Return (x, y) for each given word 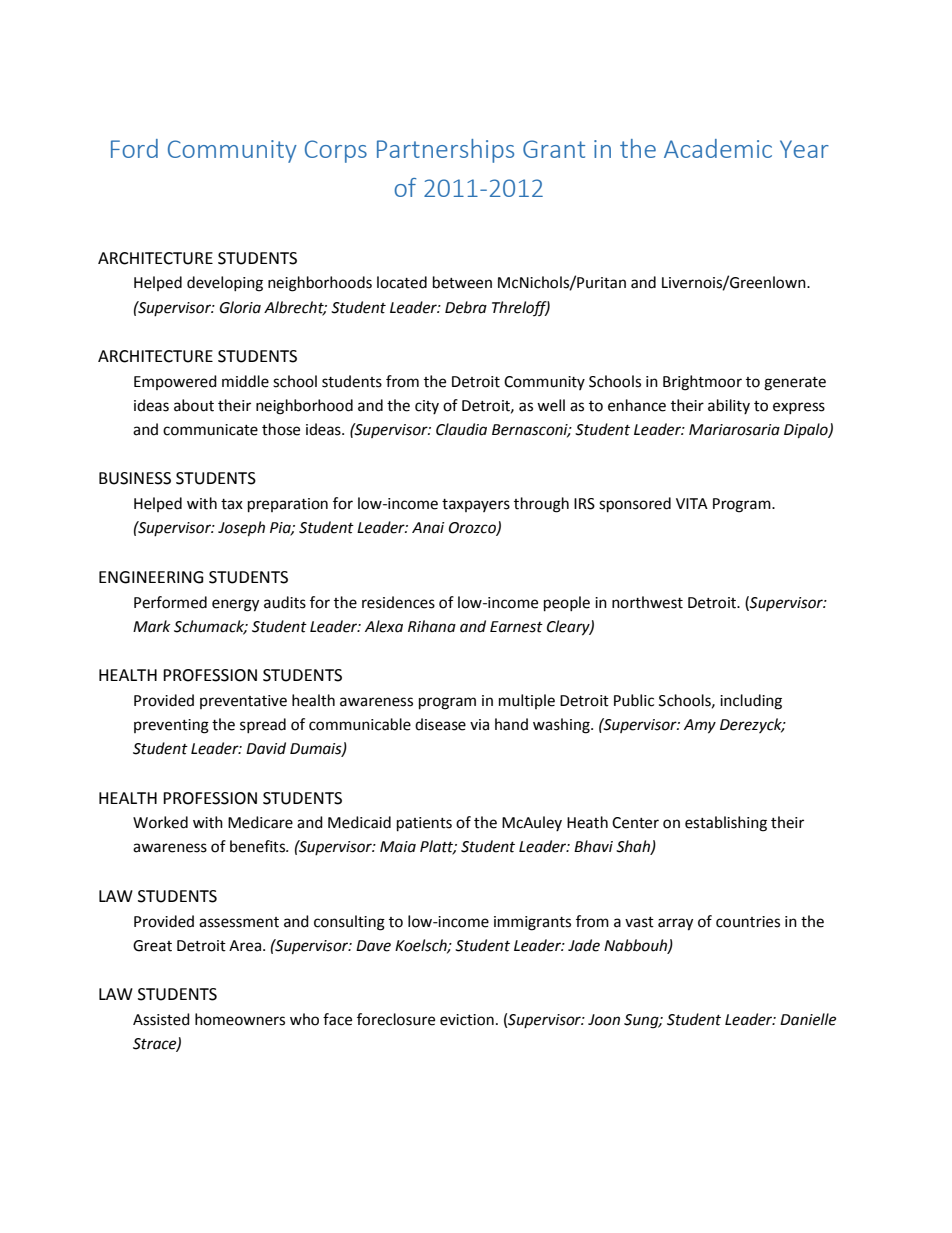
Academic (718, 148)
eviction (467, 1020)
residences (398, 602)
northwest (647, 602)
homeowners (240, 1019)
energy (235, 605)
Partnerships (445, 151)
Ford (134, 148)
